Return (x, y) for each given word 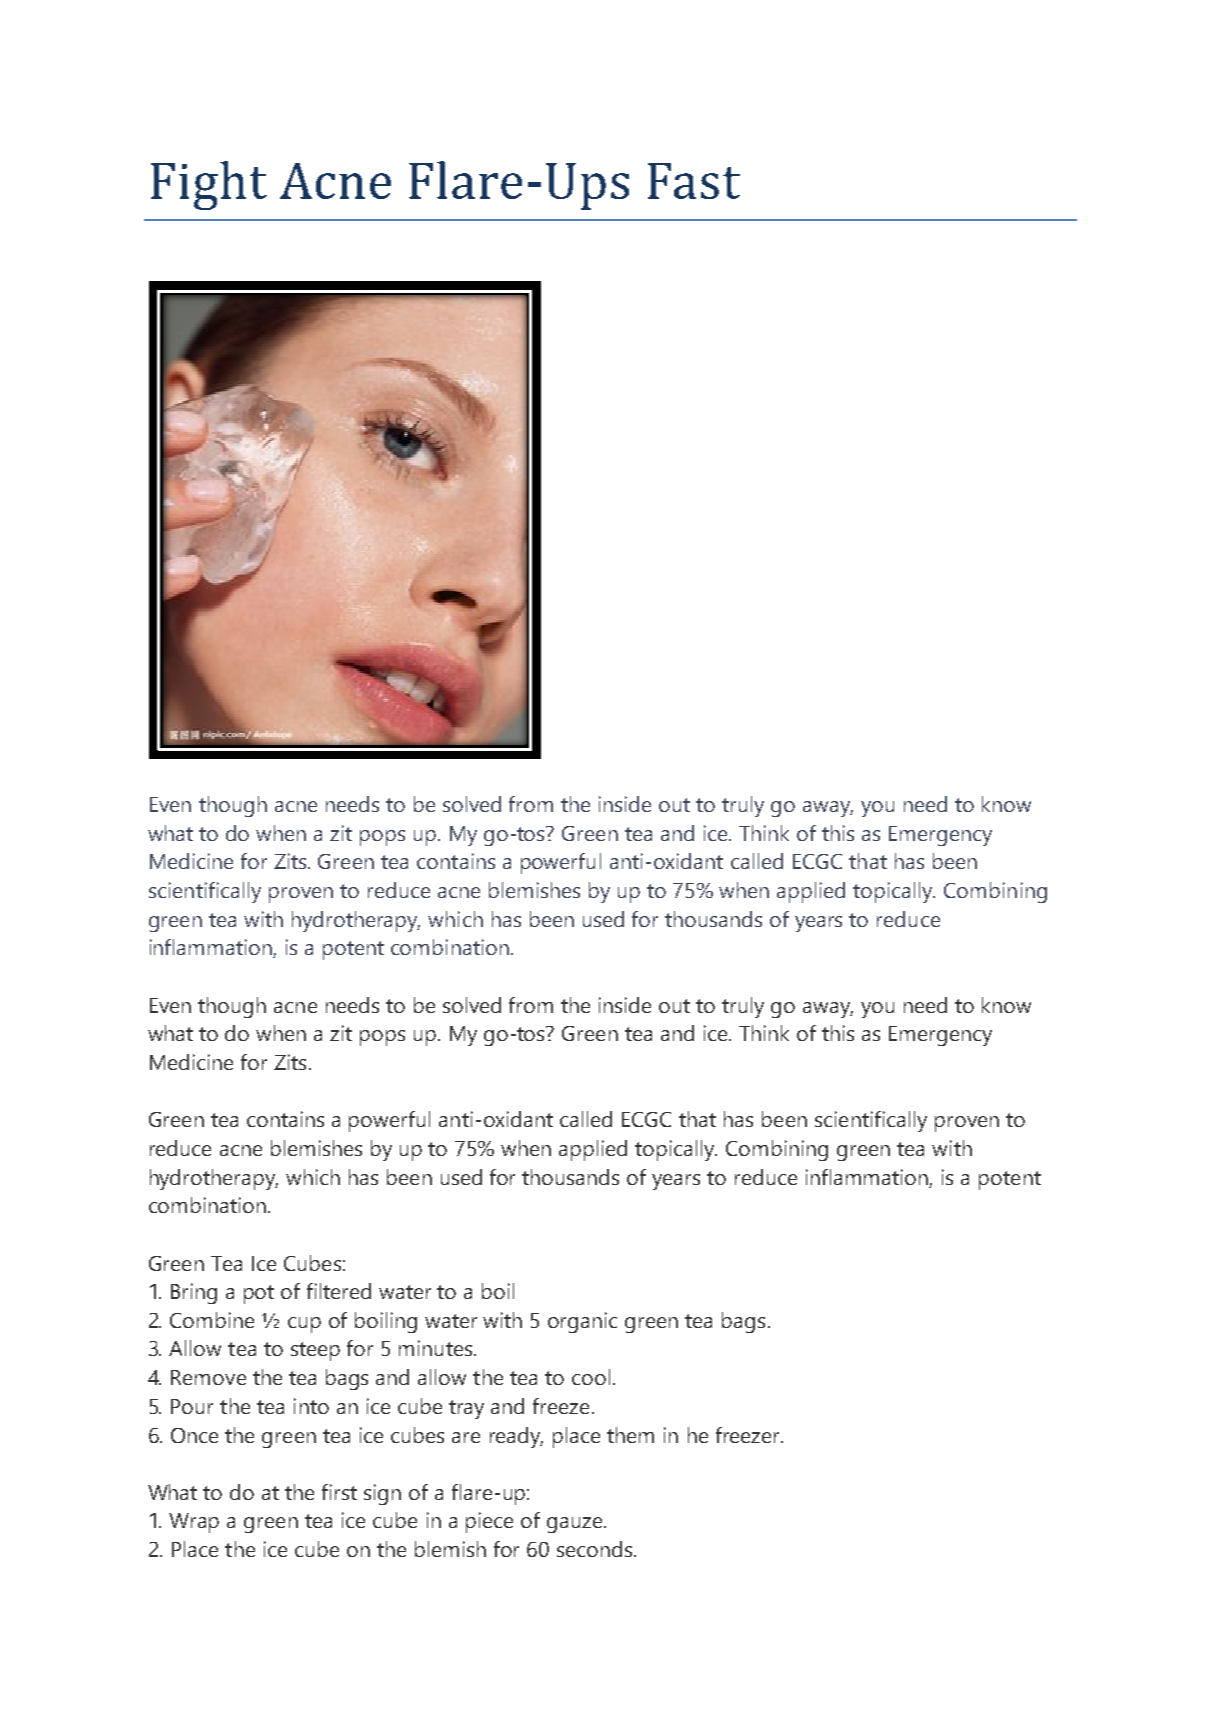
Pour (192, 1406)
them (630, 1435)
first (339, 1492)
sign (382, 1494)
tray (466, 1409)
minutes (437, 1348)
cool (591, 1377)
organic (582, 1322)
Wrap (194, 1523)
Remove (208, 1377)
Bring (194, 1293)
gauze (576, 1525)
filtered (339, 1291)
